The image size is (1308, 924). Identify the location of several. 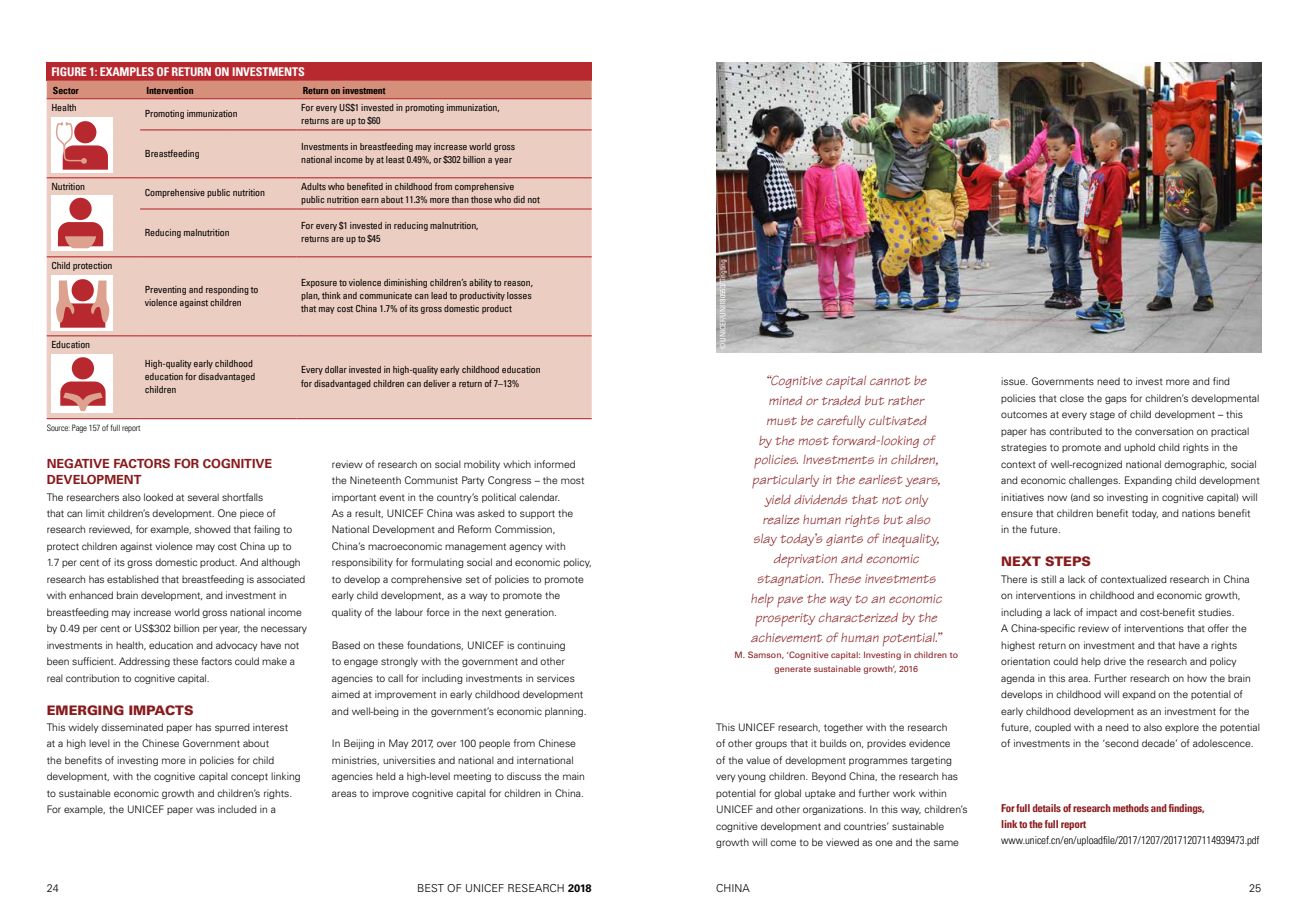
(203, 497).
